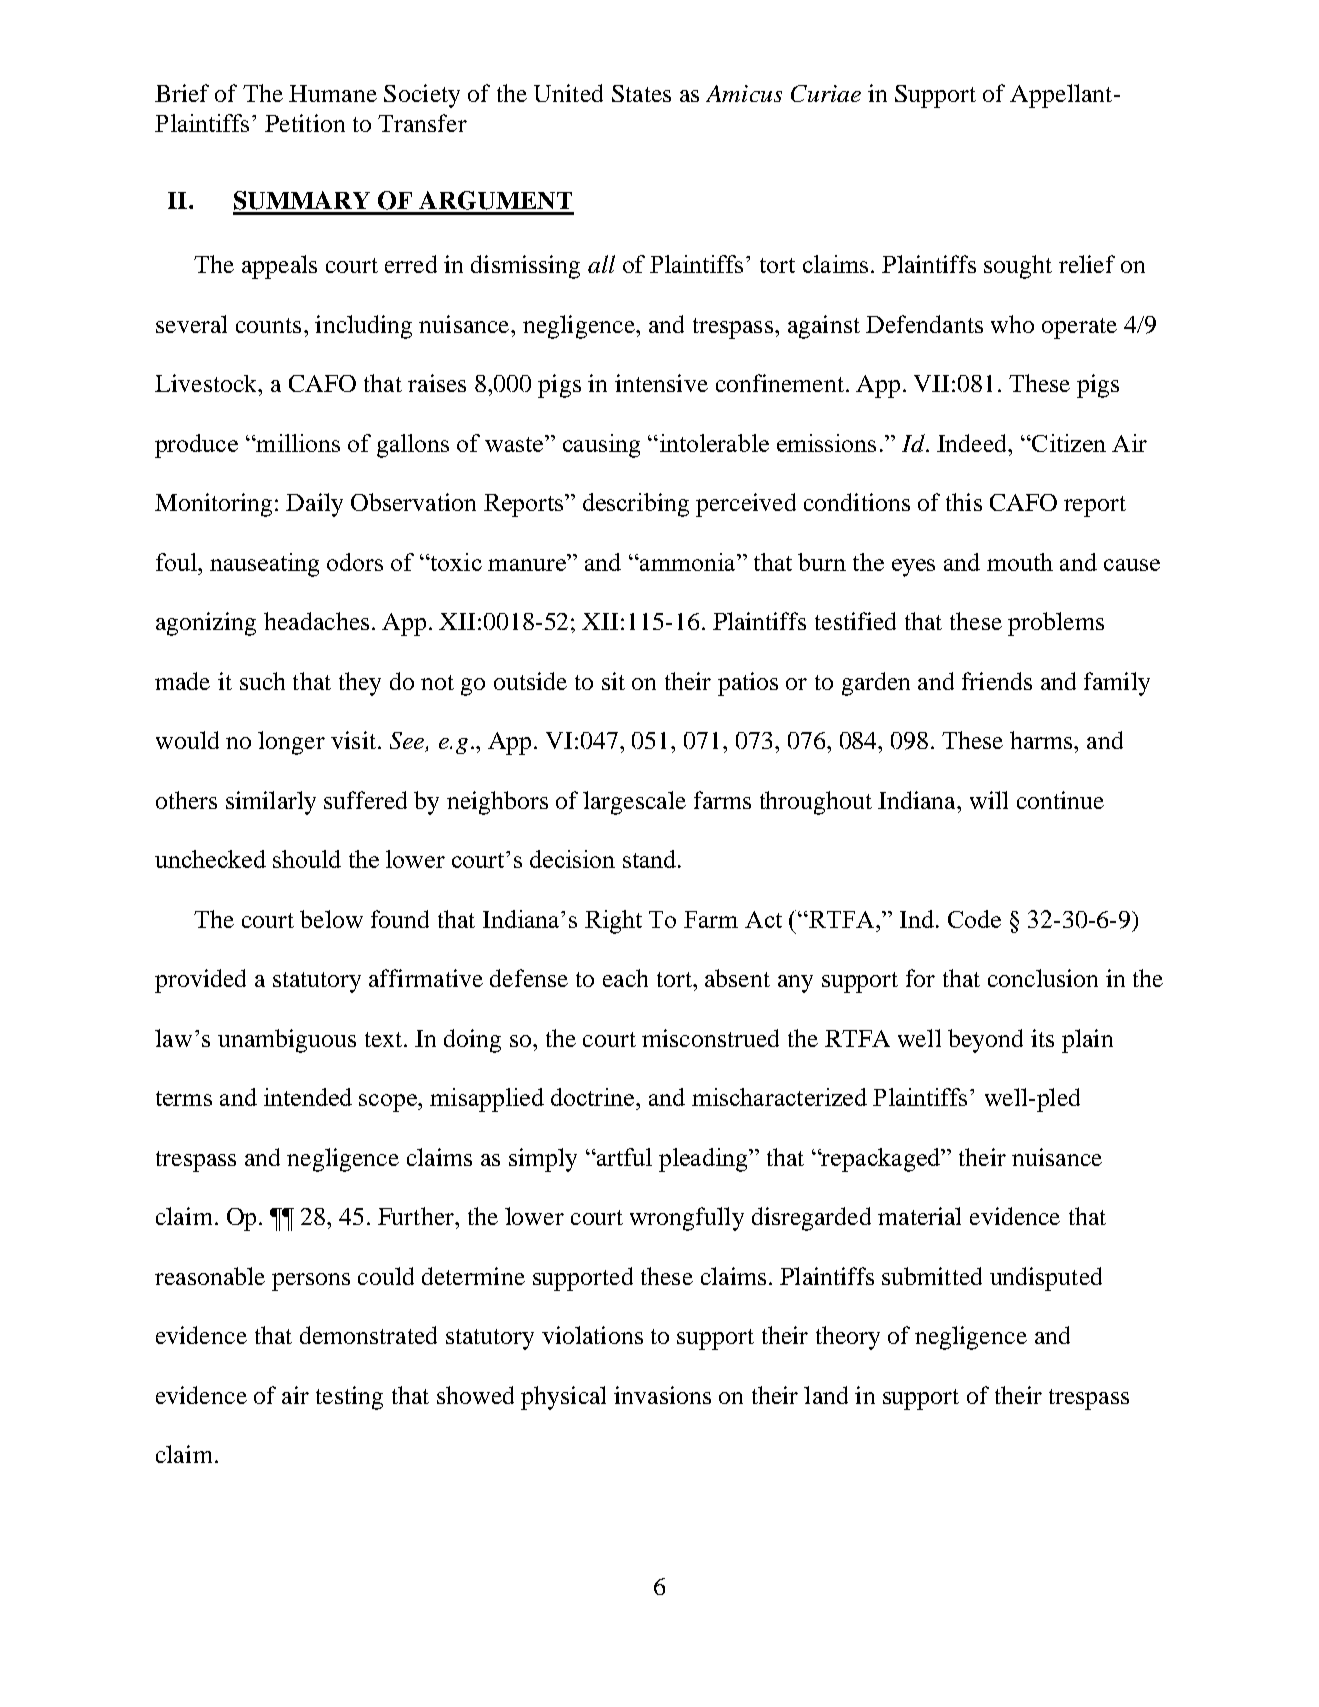  I want to click on undisputed, so click(1046, 1279).
